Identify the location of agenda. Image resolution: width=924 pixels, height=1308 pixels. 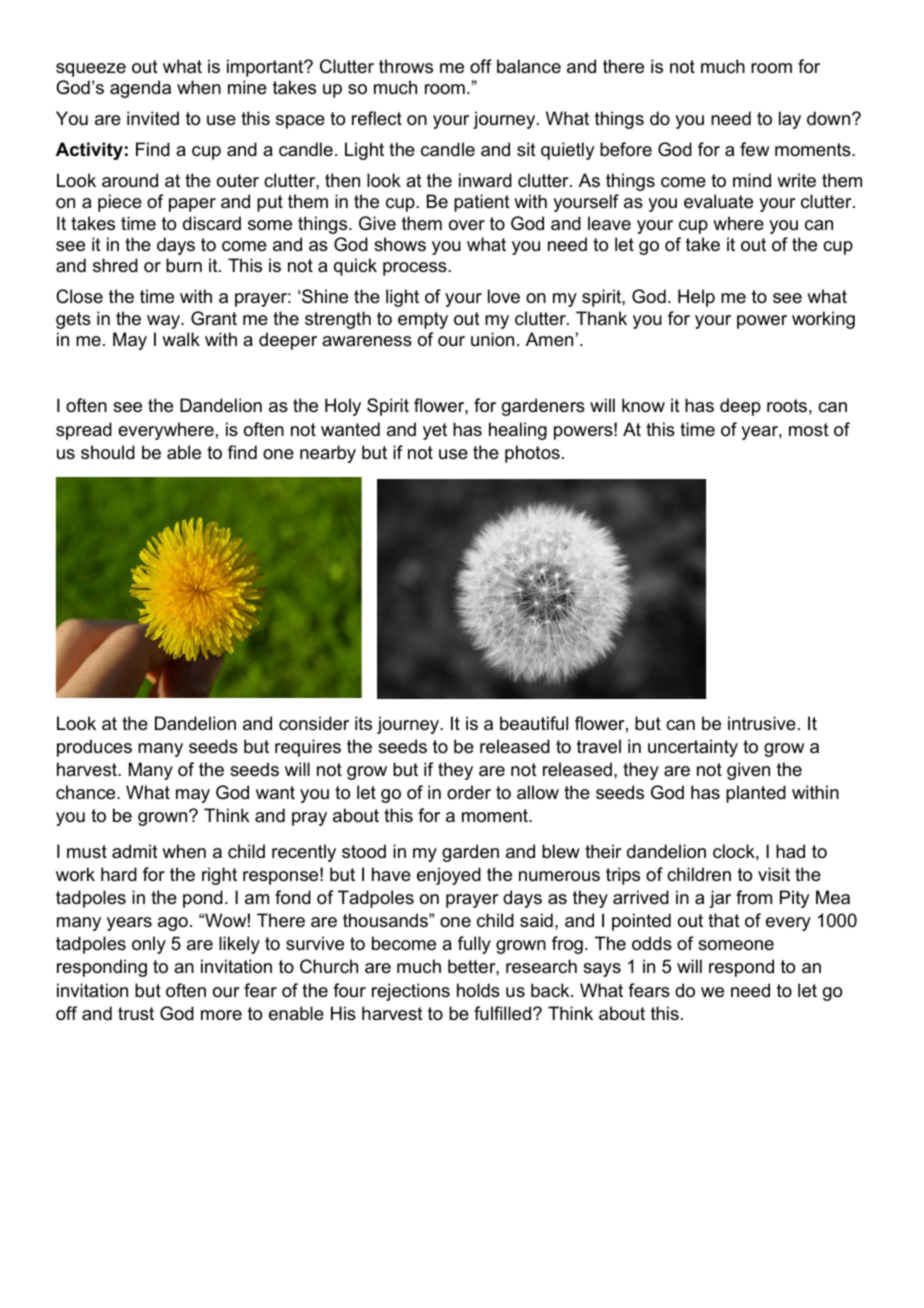
(140, 89).
